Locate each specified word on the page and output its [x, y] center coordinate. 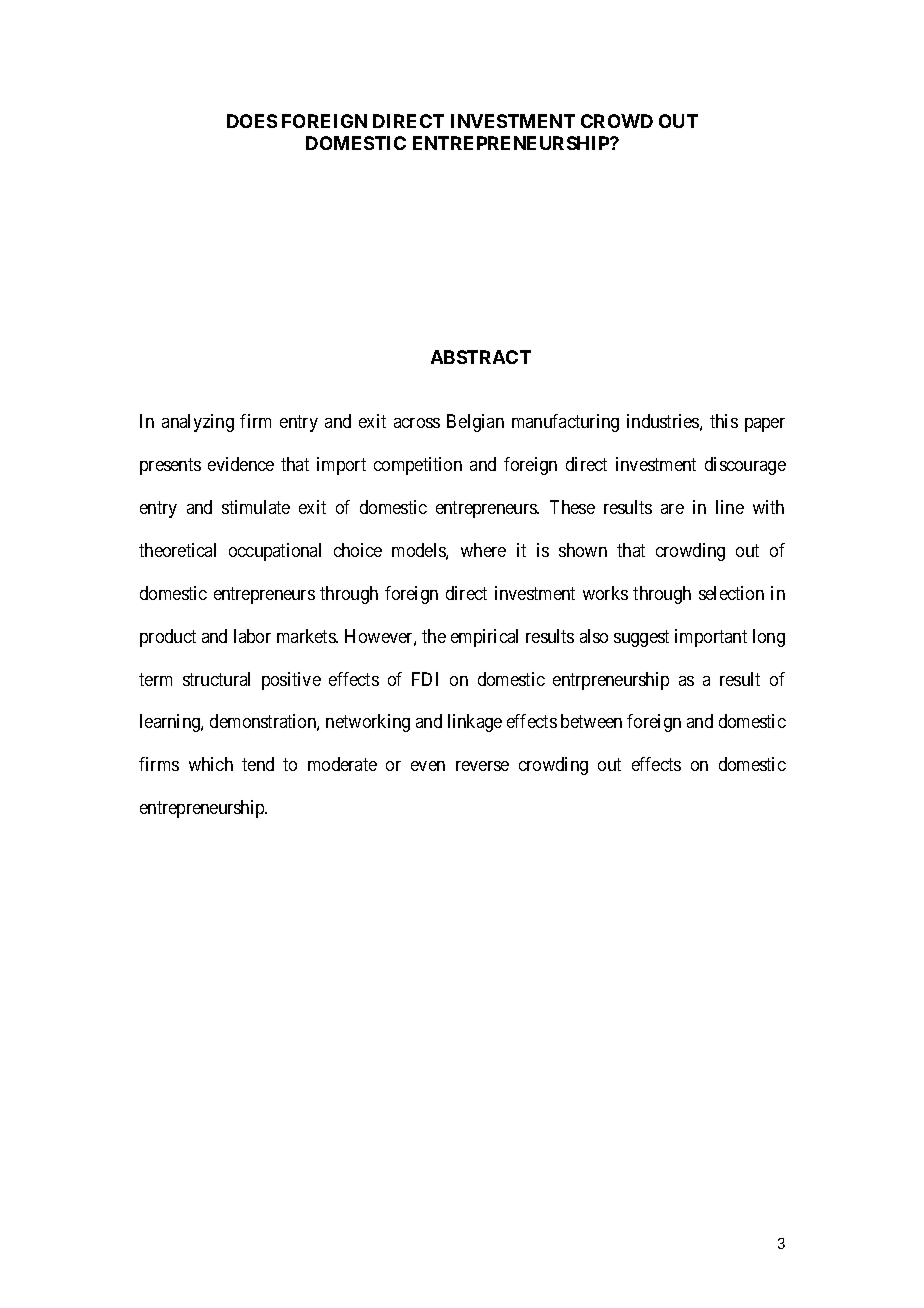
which [211, 764]
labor [252, 636]
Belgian [475, 423]
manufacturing [565, 423]
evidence [241, 464]
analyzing [198, 423]
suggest [641, 638]
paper [765, 425]
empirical [484, 638]
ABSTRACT [481, 357]
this [724, 421]
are [672, 509]
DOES [252, 121]
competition [418, 466]
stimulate [256, 507]
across [417, 423]
